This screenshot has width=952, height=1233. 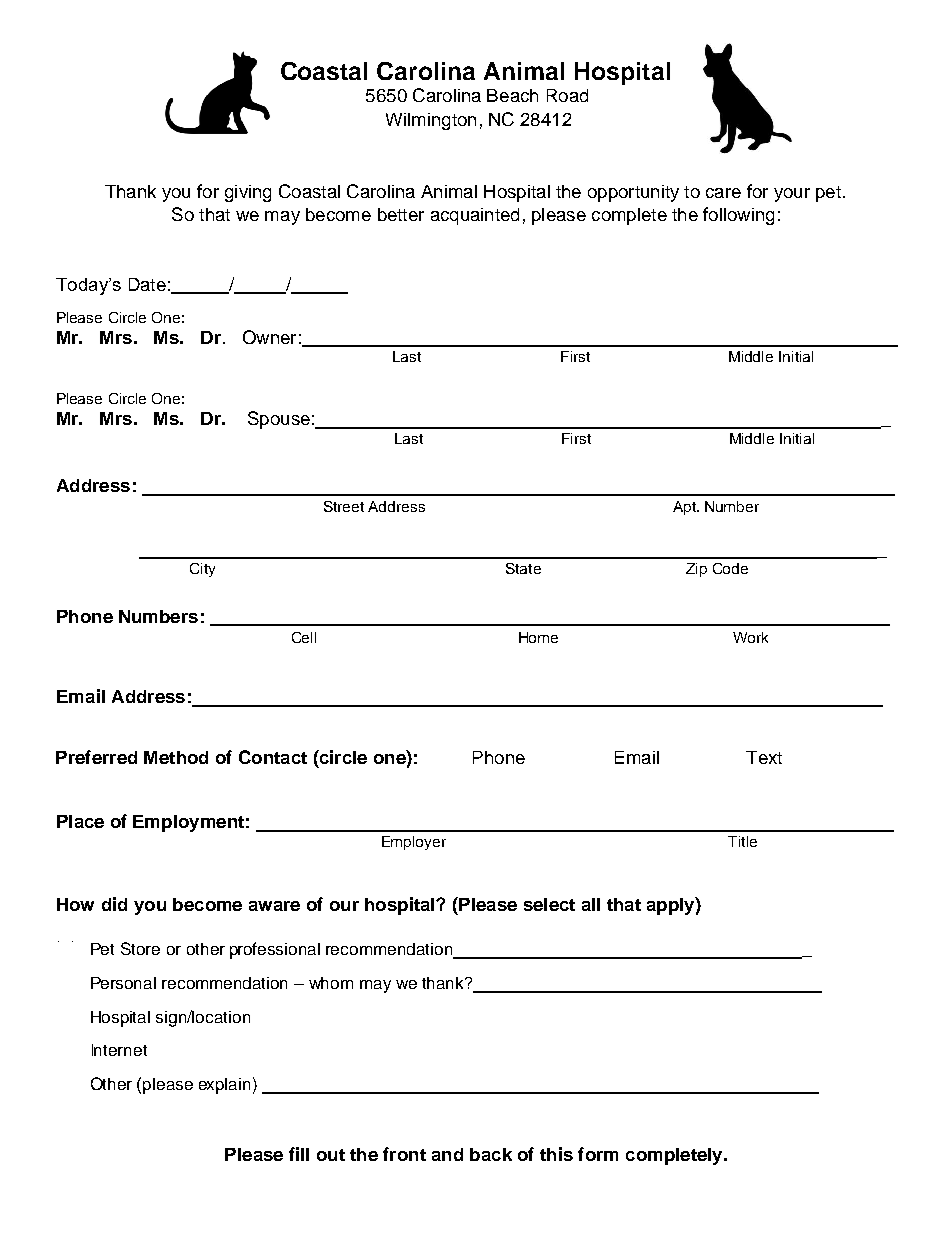 What do you see at coordinates (248, 193) in the screenshot?
I see `giving` at bounding box center [248, 193].
